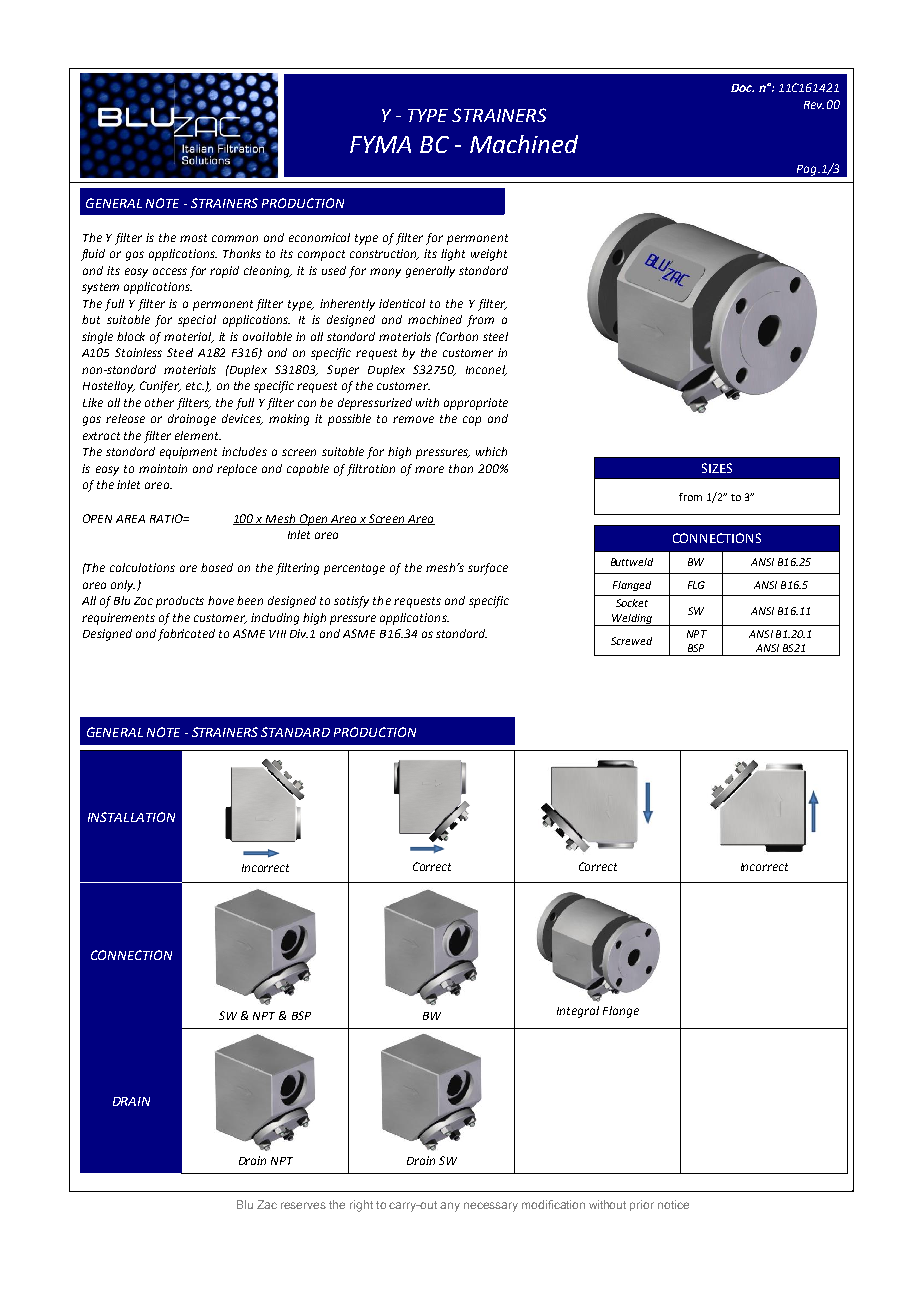  What do you see at coordinates (131, 817) in the document?
I see `INSTALLATION` at bounding box center [131, 817].
